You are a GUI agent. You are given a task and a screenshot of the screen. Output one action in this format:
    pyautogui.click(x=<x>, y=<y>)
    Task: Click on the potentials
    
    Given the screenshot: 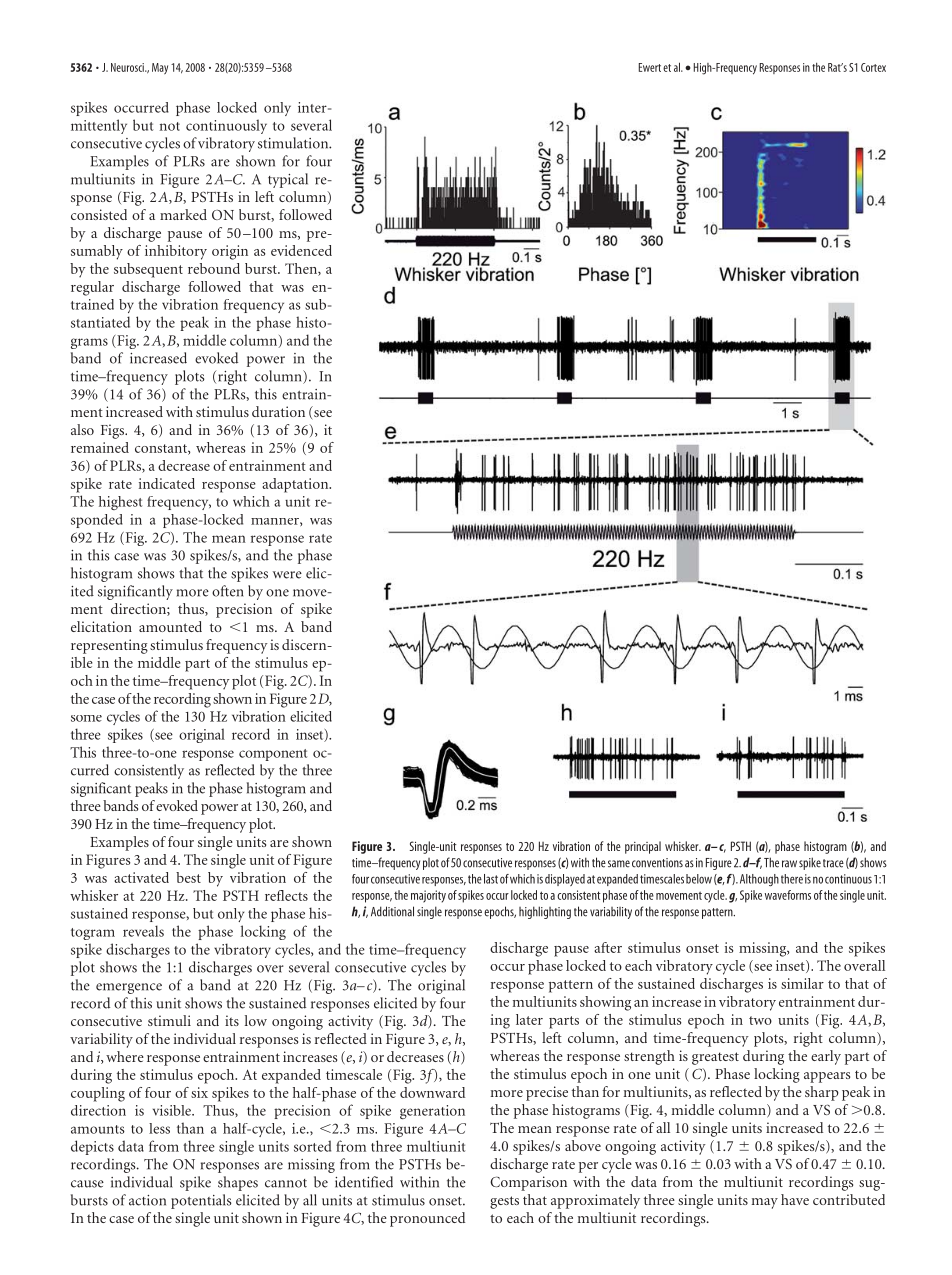 What is the action you would take?
    pyautogui.click(x=201, y=1201)
